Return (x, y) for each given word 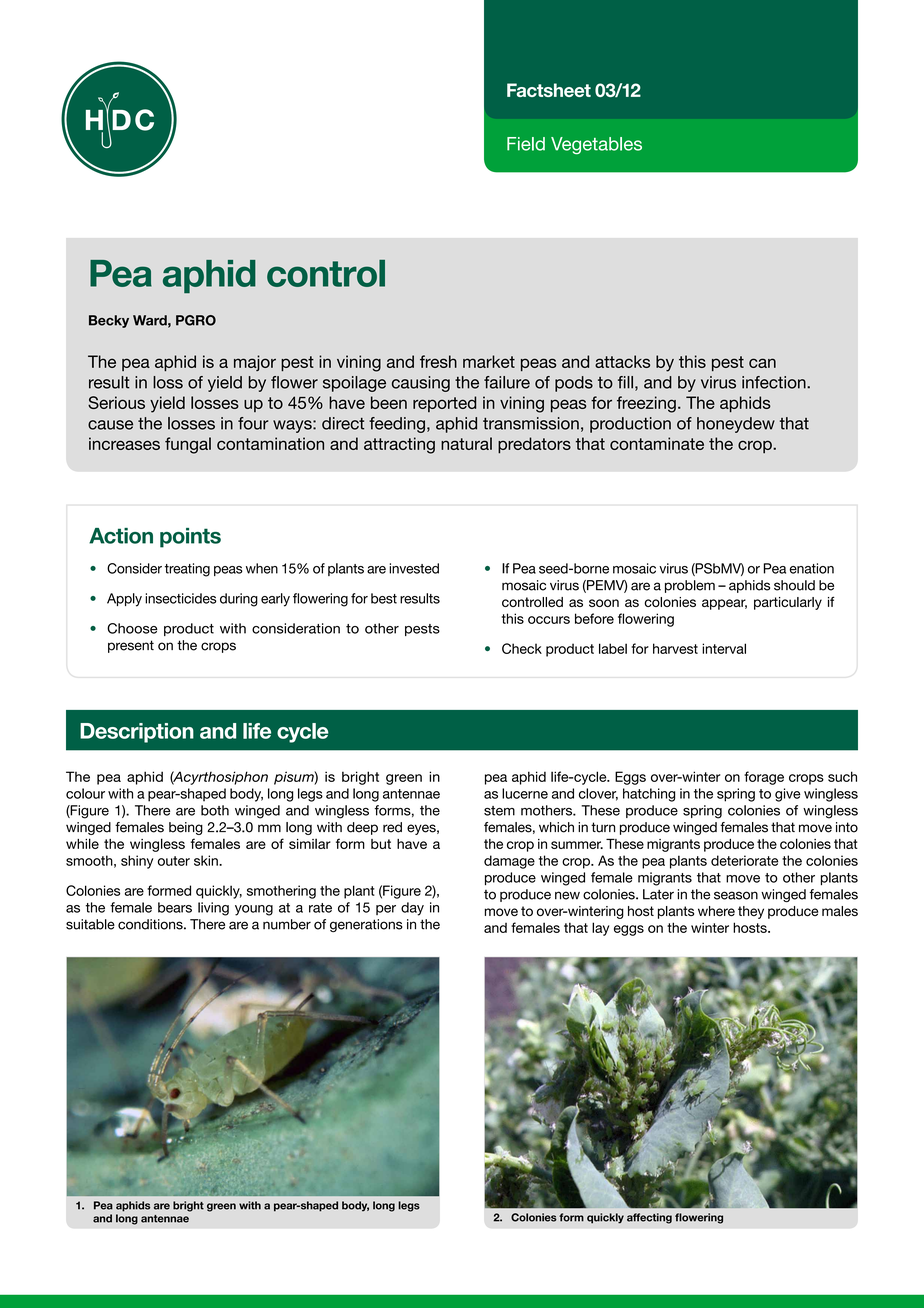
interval (724, 648)
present (131, 646)
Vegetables (596, 145)
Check (522, 648)
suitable (90, 924)
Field (526, 144)
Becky (109, 321)
